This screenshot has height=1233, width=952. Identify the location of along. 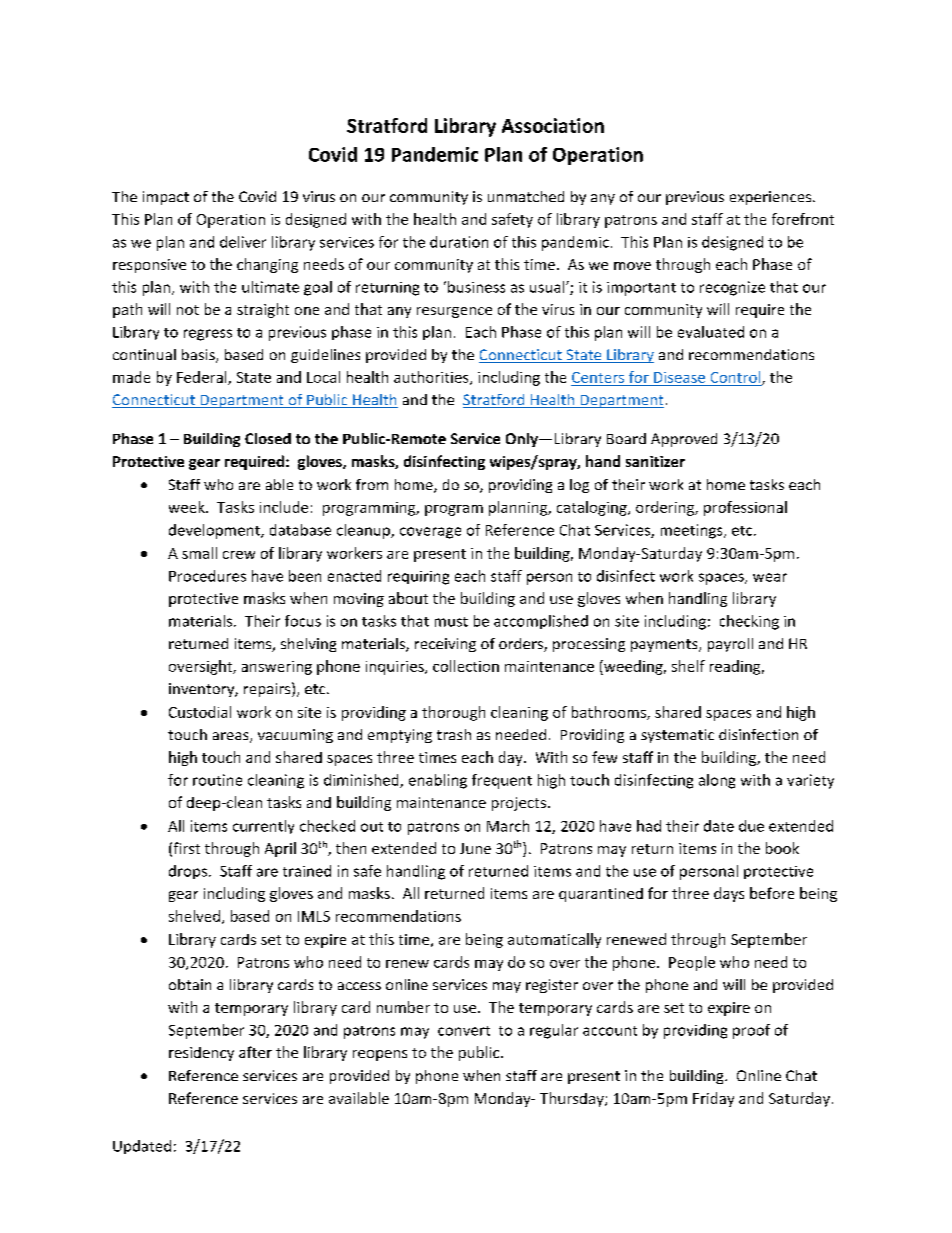
(717, 781).
